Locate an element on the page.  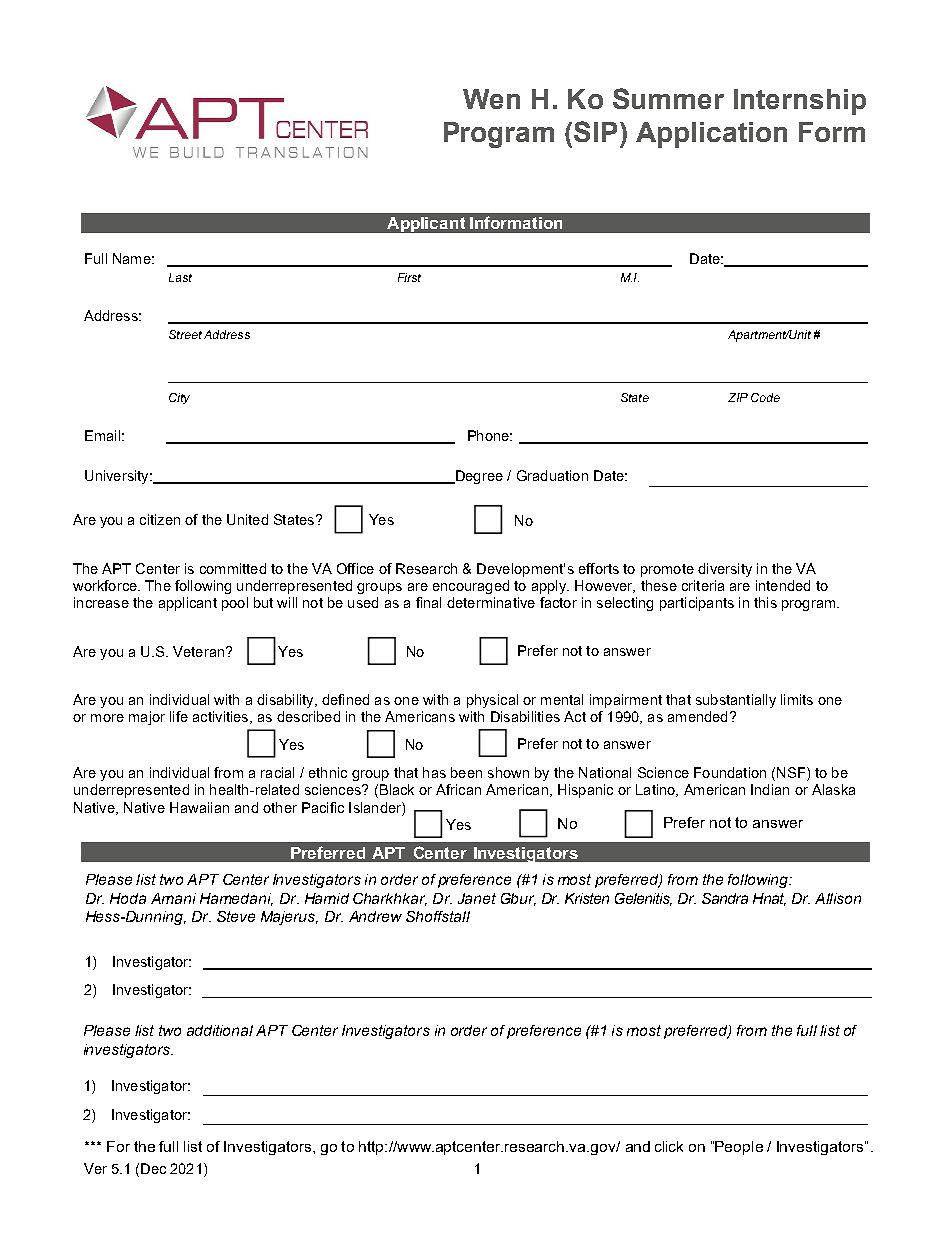
People is located at coordinates (739, 1148).
